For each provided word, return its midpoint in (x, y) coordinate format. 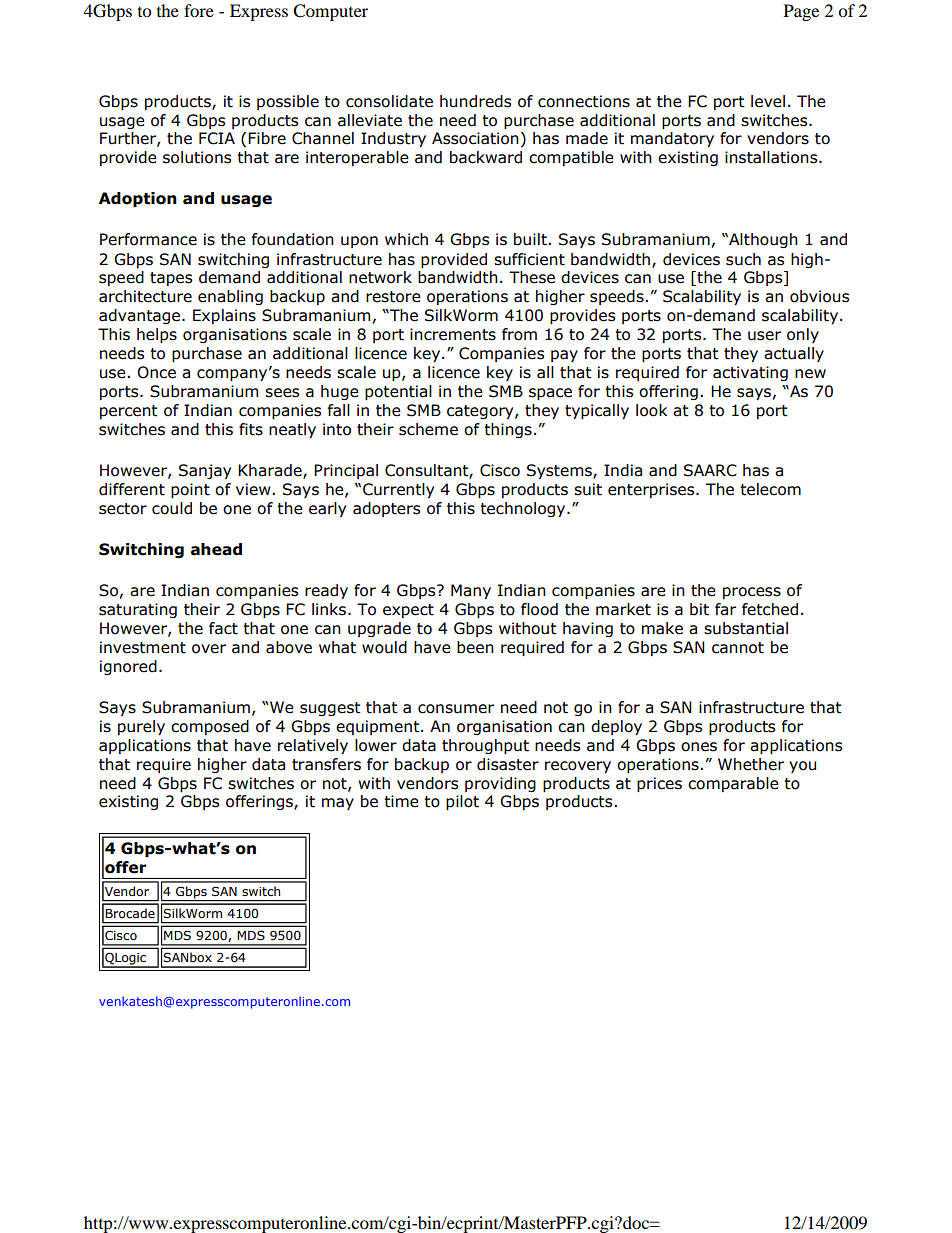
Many (471, 591)
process (752, 593)
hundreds (475, 101)
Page (801, 12)
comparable (733, 784)
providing (500, 784)
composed (210, 727)
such (743, 259)
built (531, 239)
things (508, 430)
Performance (148, 239)
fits (251, 429)
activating (750, 373)
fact (223, 628)
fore (199, 10)
